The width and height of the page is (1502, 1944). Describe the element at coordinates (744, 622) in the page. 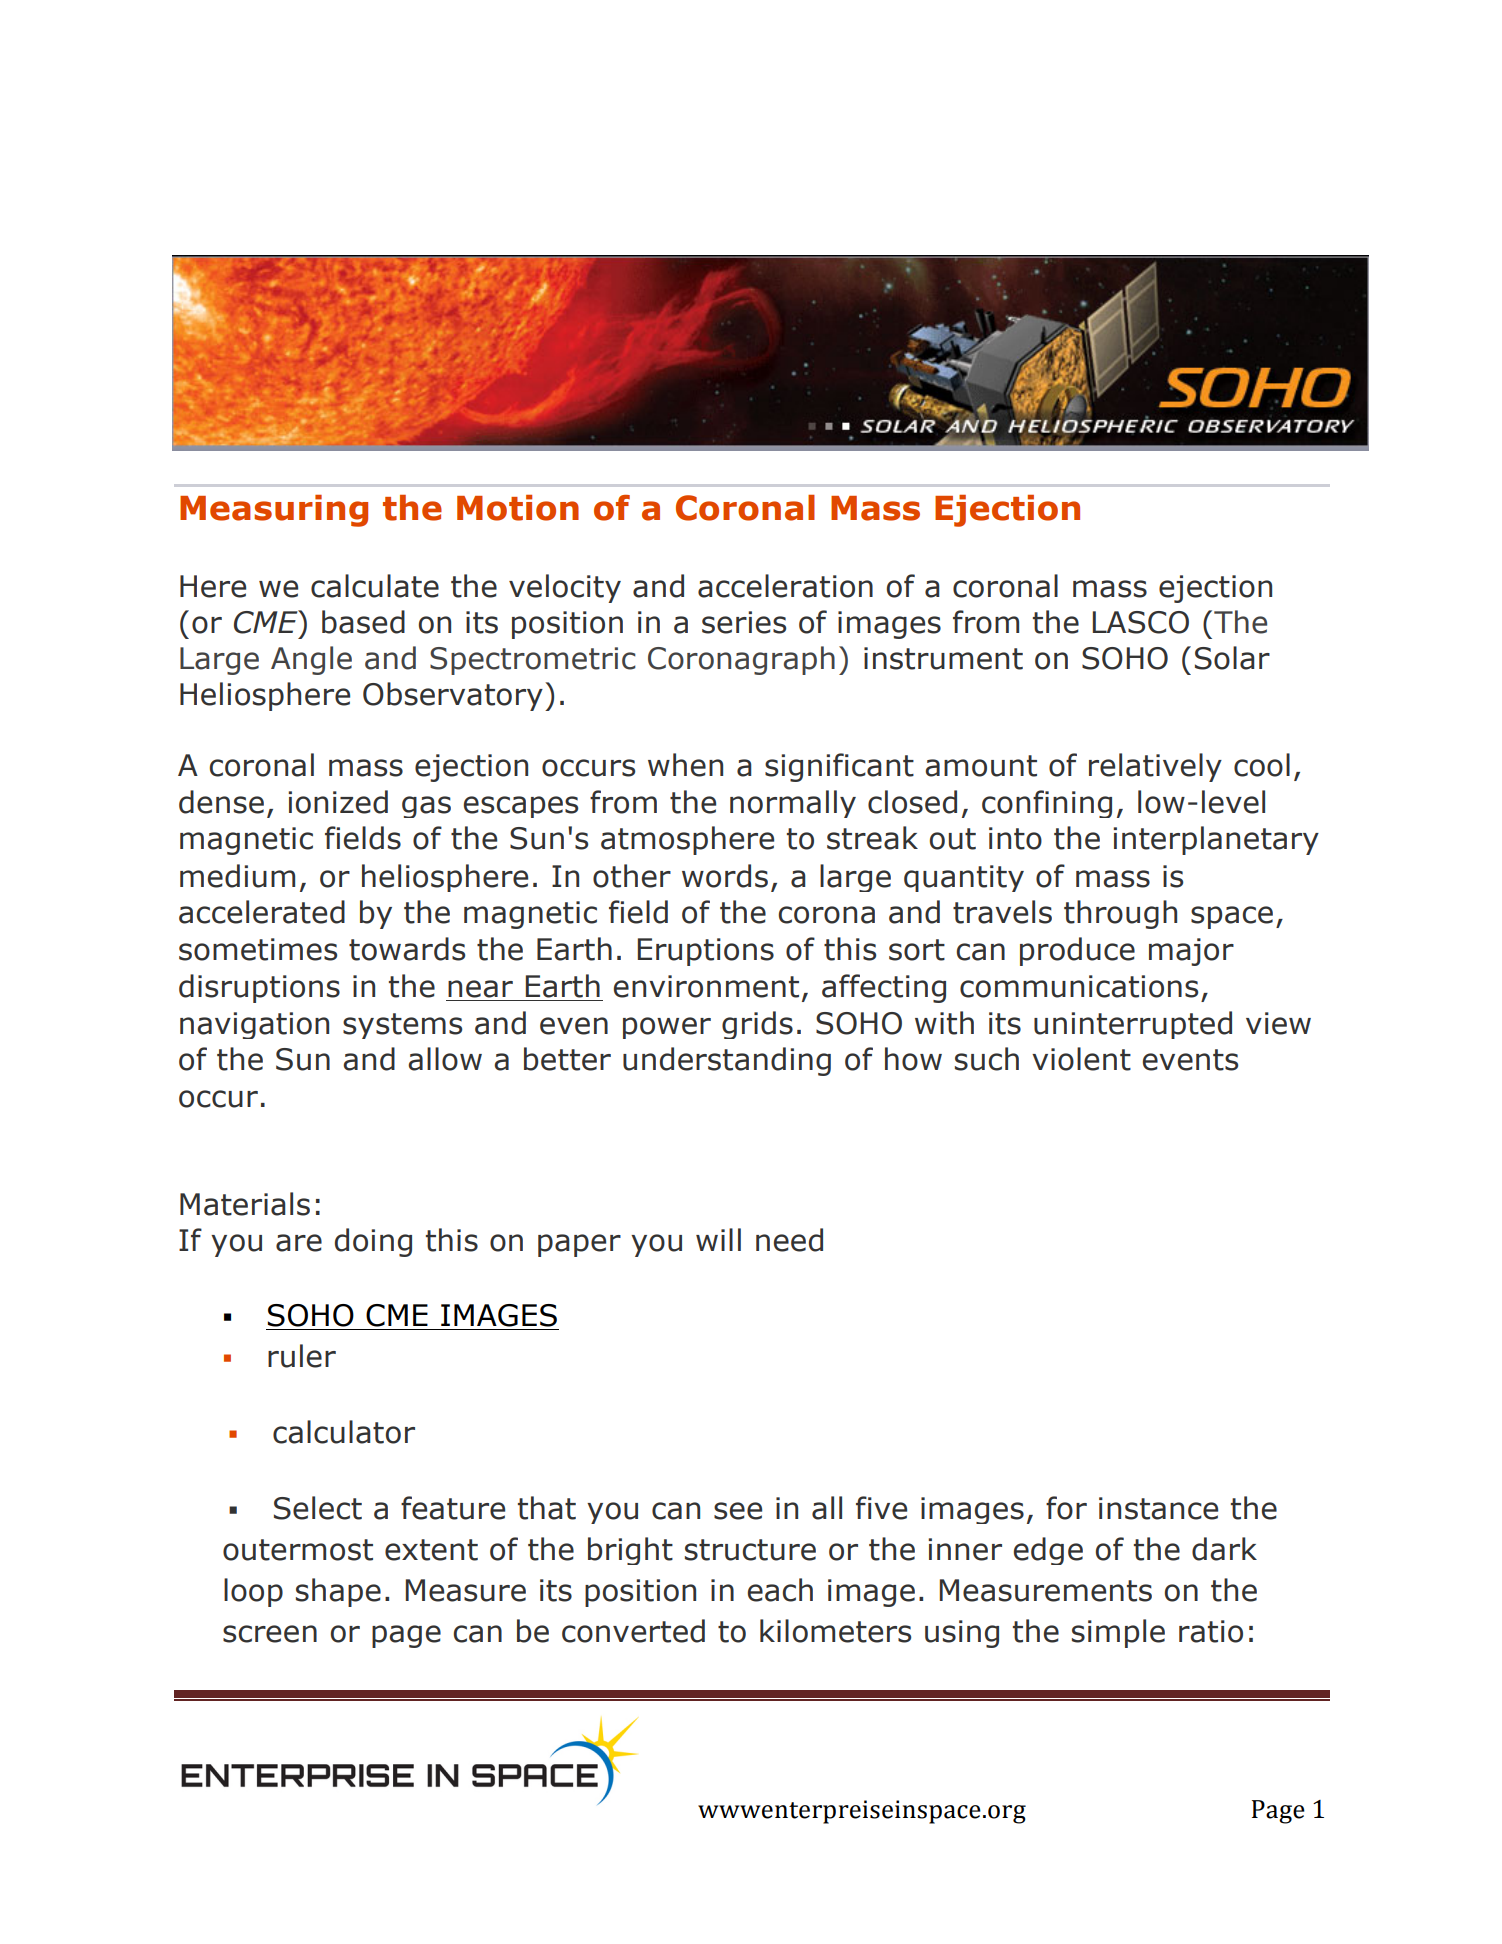

I see `series` at that location.
